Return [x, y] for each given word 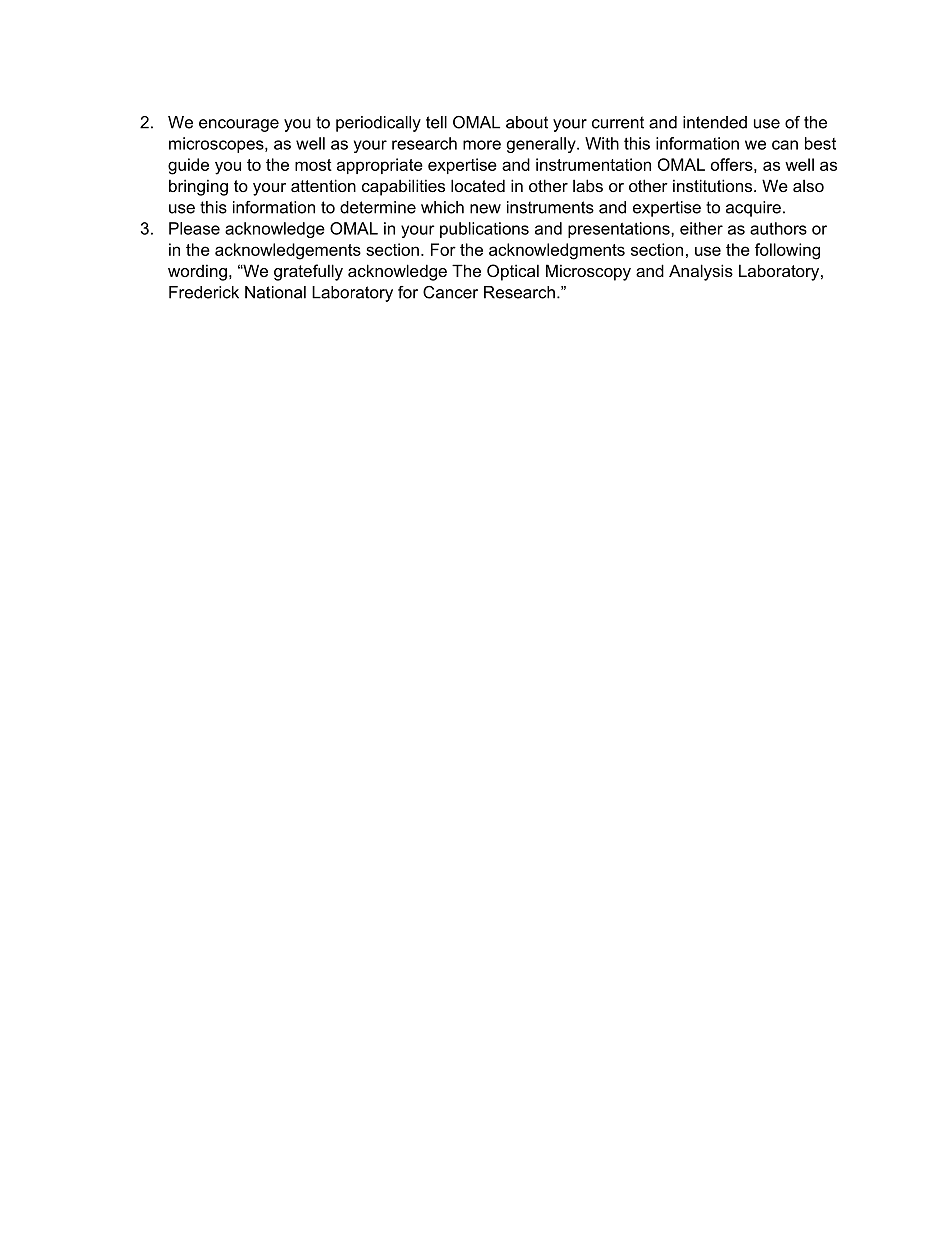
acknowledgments [557, 251]
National [275, 292]
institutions [714, 185]
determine [378, 207]
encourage [239, 125]
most [313, 165]
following [787, 251]
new [485, 209]
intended [715, 122]
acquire [753, 209]
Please [194, 228]
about [527, 122]
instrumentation [593, 164]
